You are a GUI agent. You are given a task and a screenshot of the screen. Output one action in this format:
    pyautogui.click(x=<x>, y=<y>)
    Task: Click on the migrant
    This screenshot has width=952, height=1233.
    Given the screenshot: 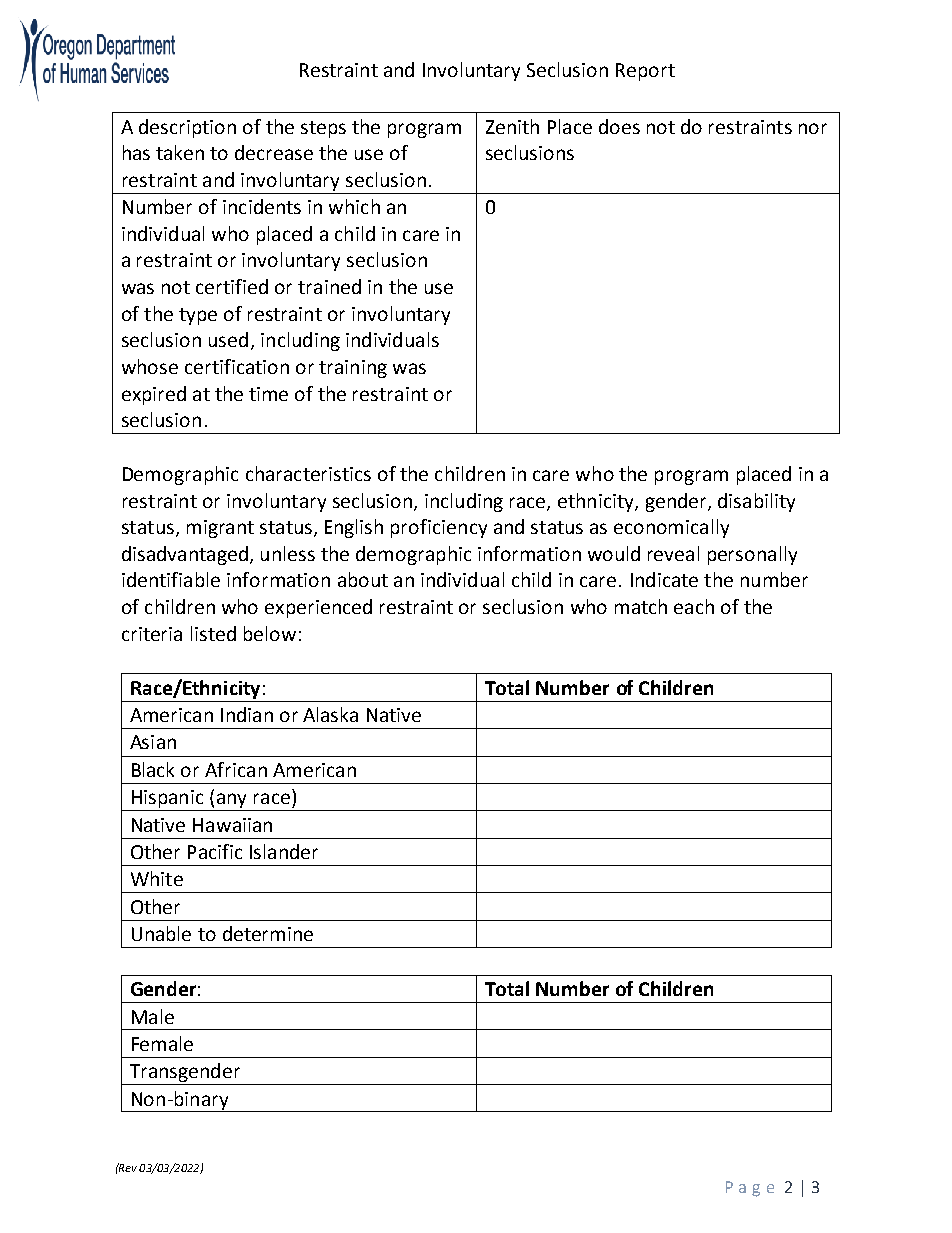 What is the action you would take?
    pyautogui.click(x=220, y=529)
